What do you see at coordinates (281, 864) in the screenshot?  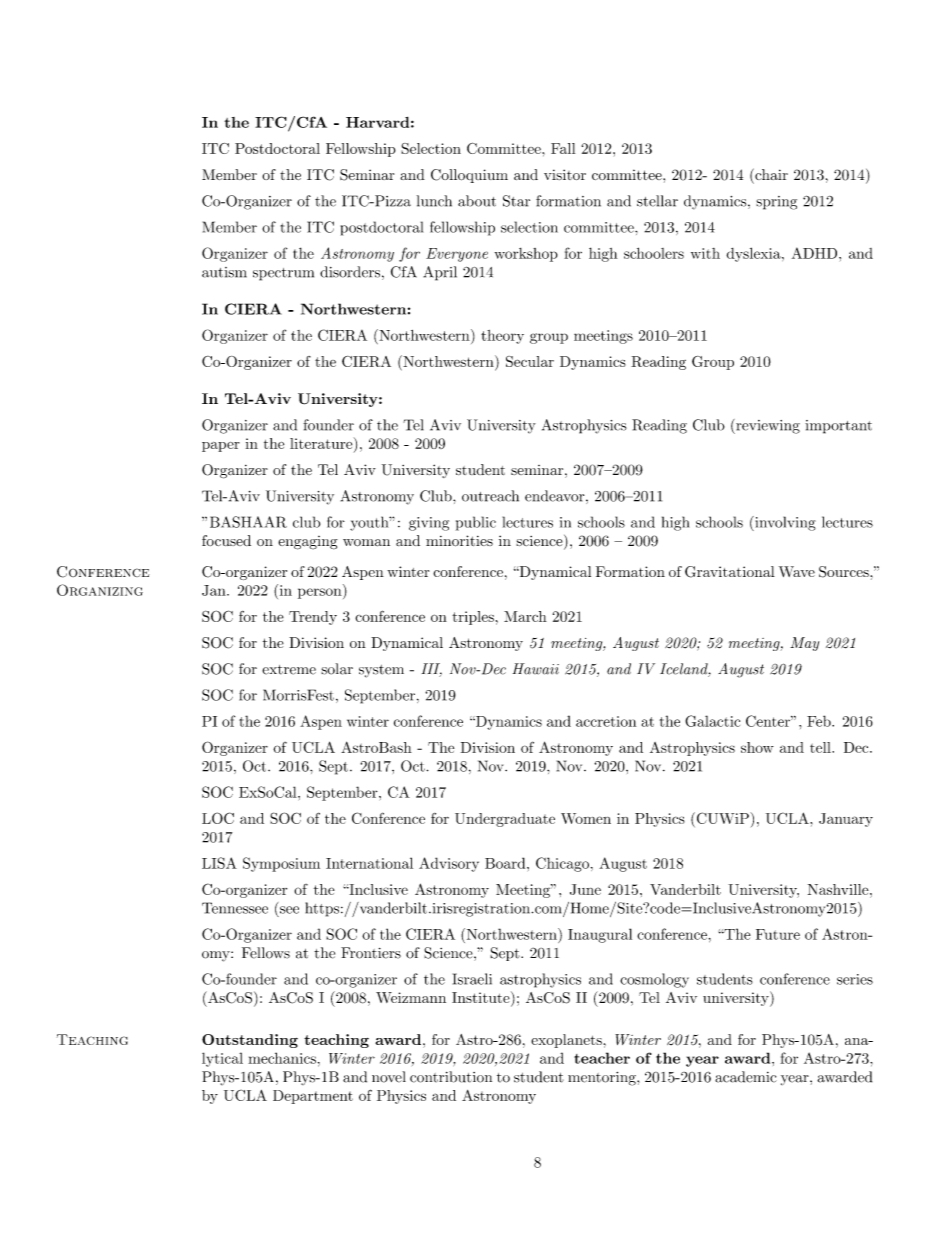 I see `Symposium` at bounding box center [281, 864].
